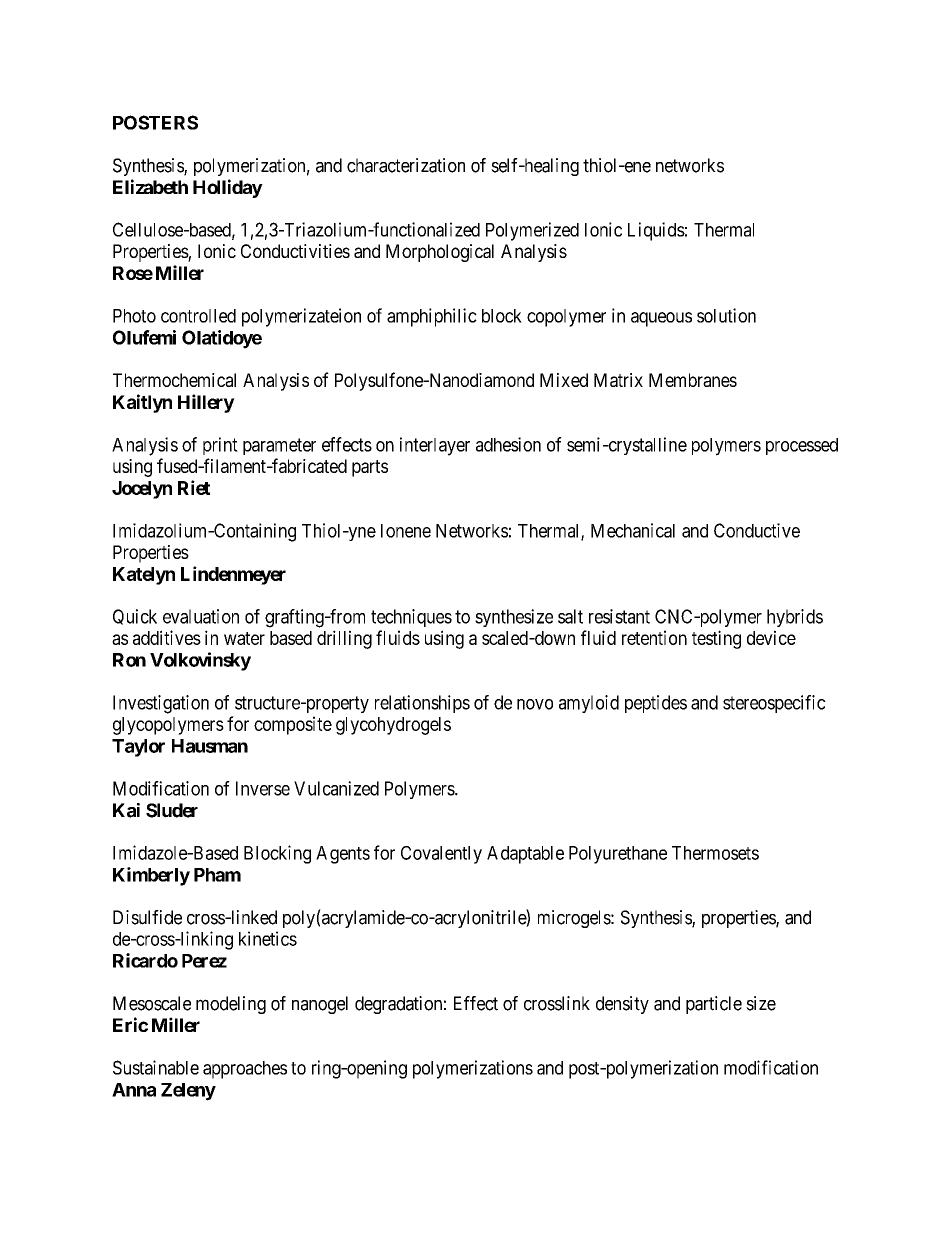 The image size is (952, 1233). Describe the element at coordinates (693, 380) in the page. I see `Membranes` at that location.
